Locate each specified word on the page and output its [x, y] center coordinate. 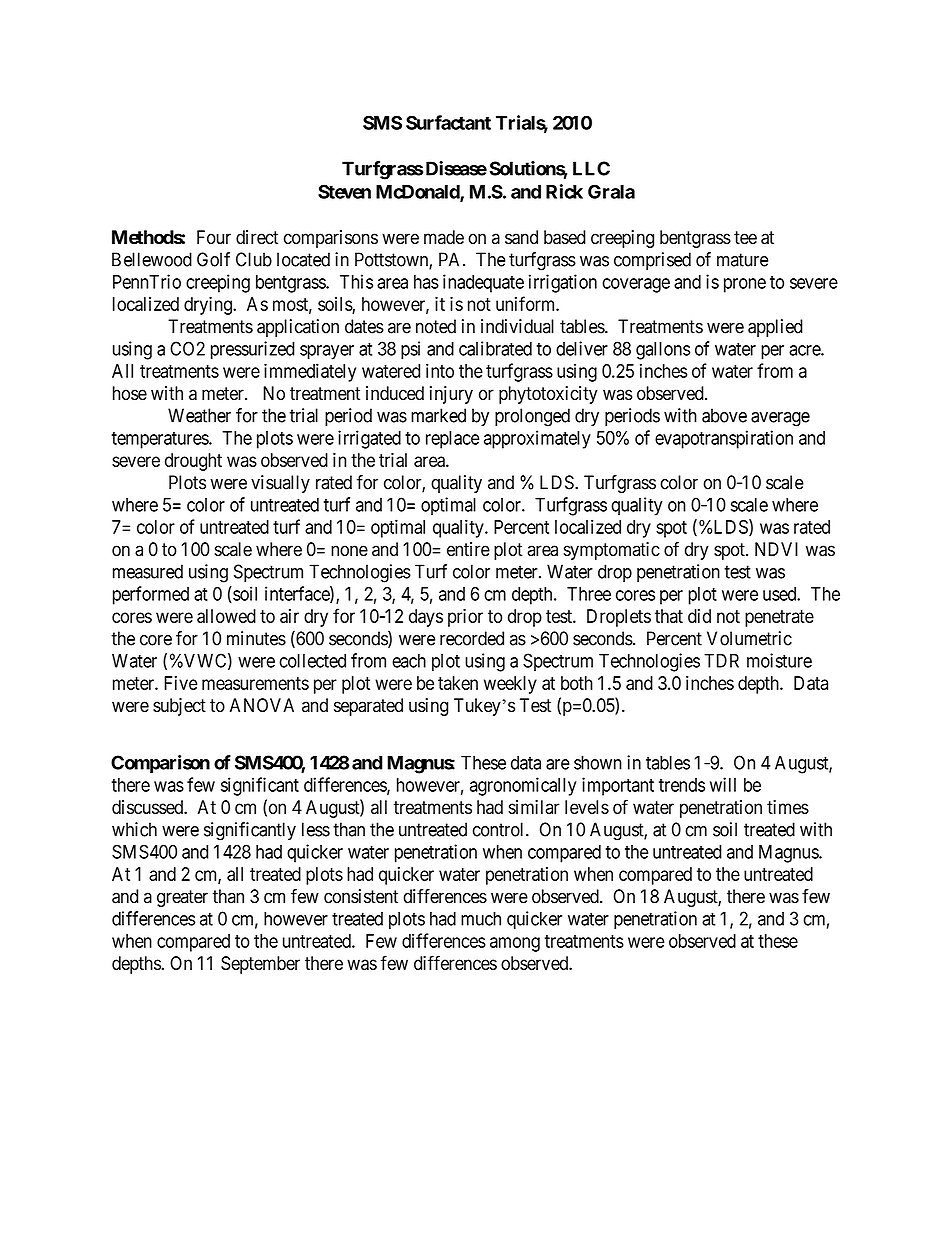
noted [436, 326]
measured [148, 571]
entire [468, 549]
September [260, 965]
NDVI [776, 549]
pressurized [253, 350]
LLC [591, 168]
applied [775, 328]
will [723, 784]
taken [458, 683]
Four [214, 237]
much [481, 918]
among [515, 944]
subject [179, 707]
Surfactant [448, 122]
